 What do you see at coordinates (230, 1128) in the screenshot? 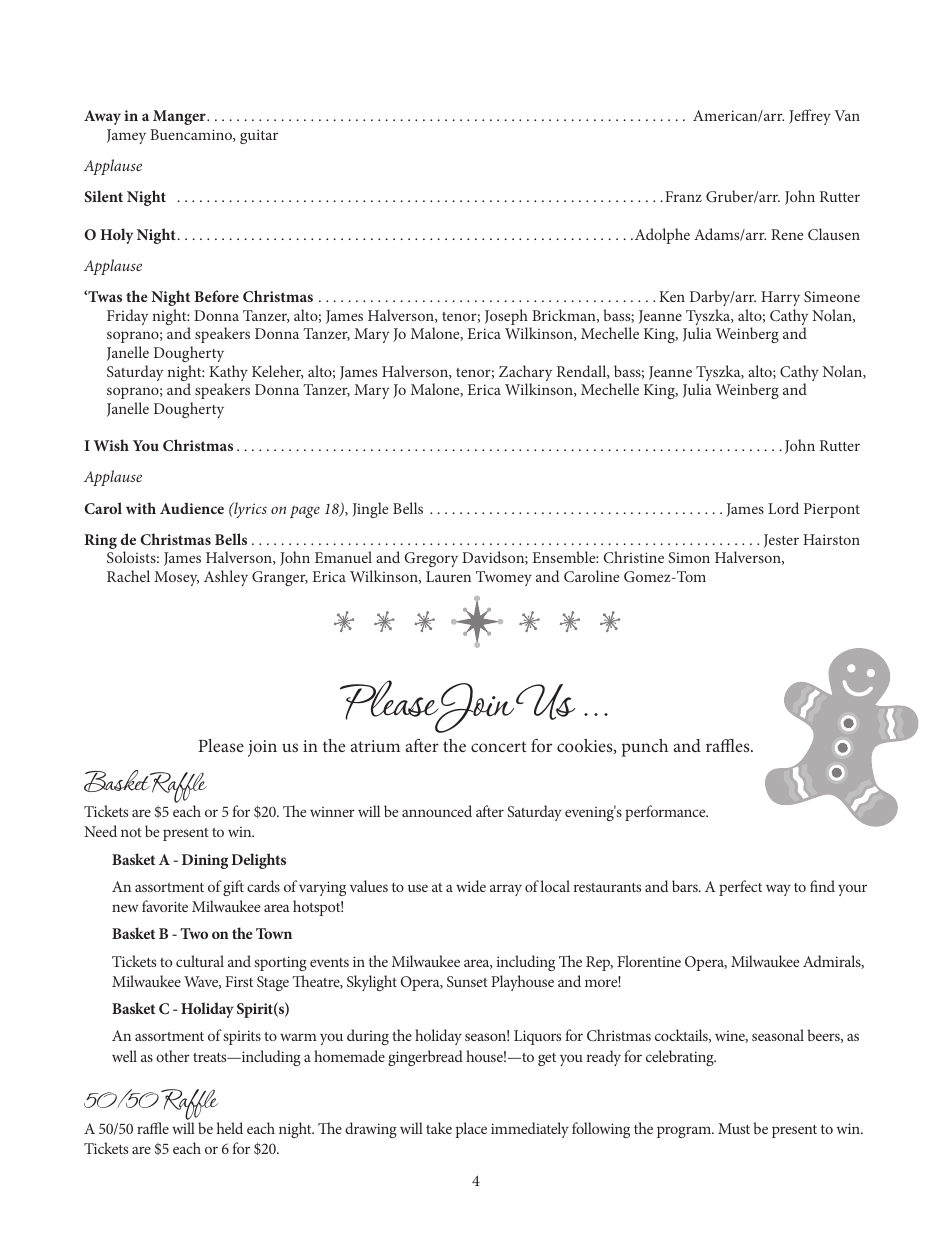
I see `held` at bounding box center [230, 1128].
